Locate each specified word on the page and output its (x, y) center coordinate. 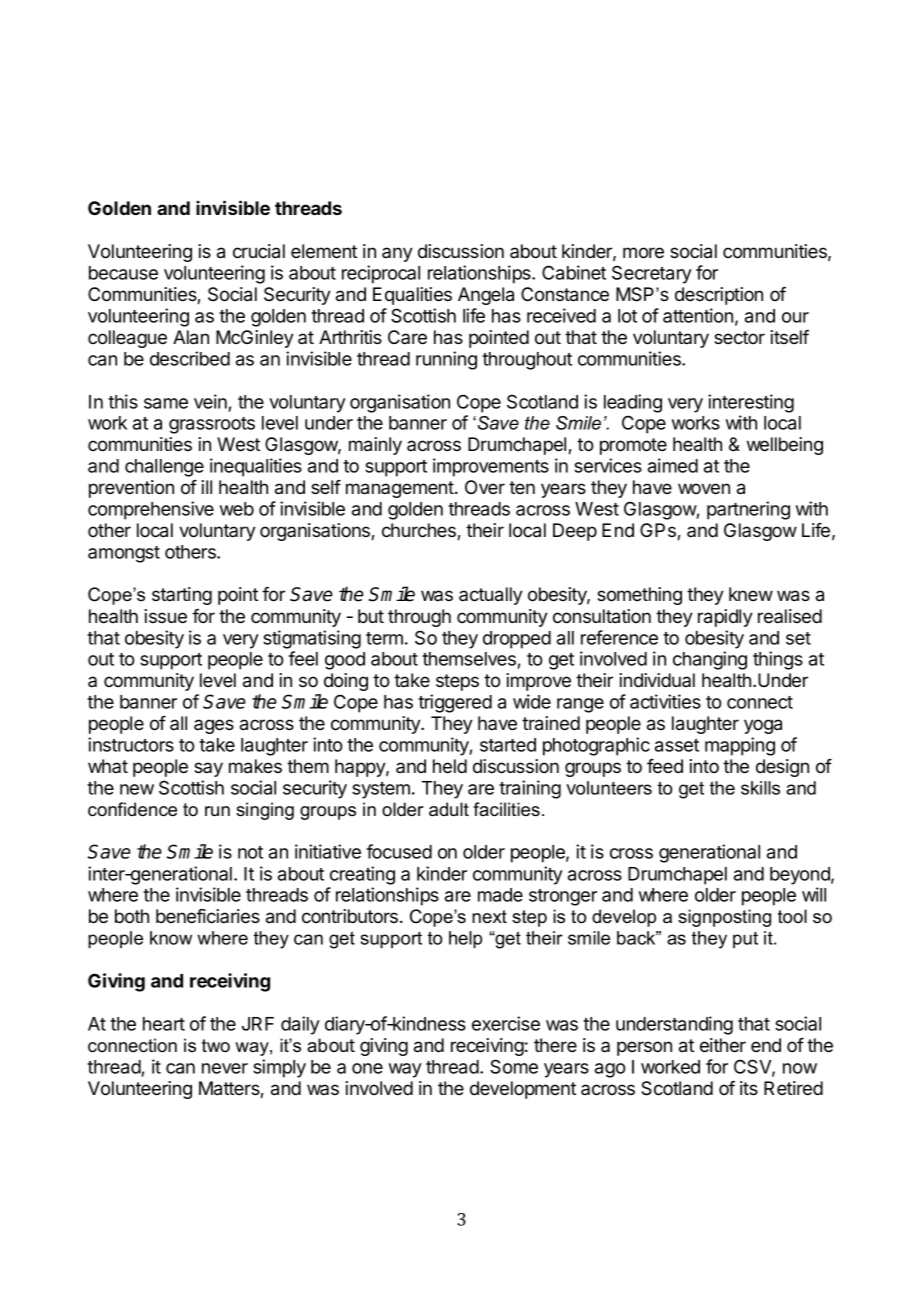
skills (760, 788)
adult (449, 809)
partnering (748, 510)
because (123, 273)
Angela (486, 296)
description (719, 296)
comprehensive (151, 510)
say (208, 769)
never (225, 1068)
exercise (506, 1023)
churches (420, 531)
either (723, 1045)
